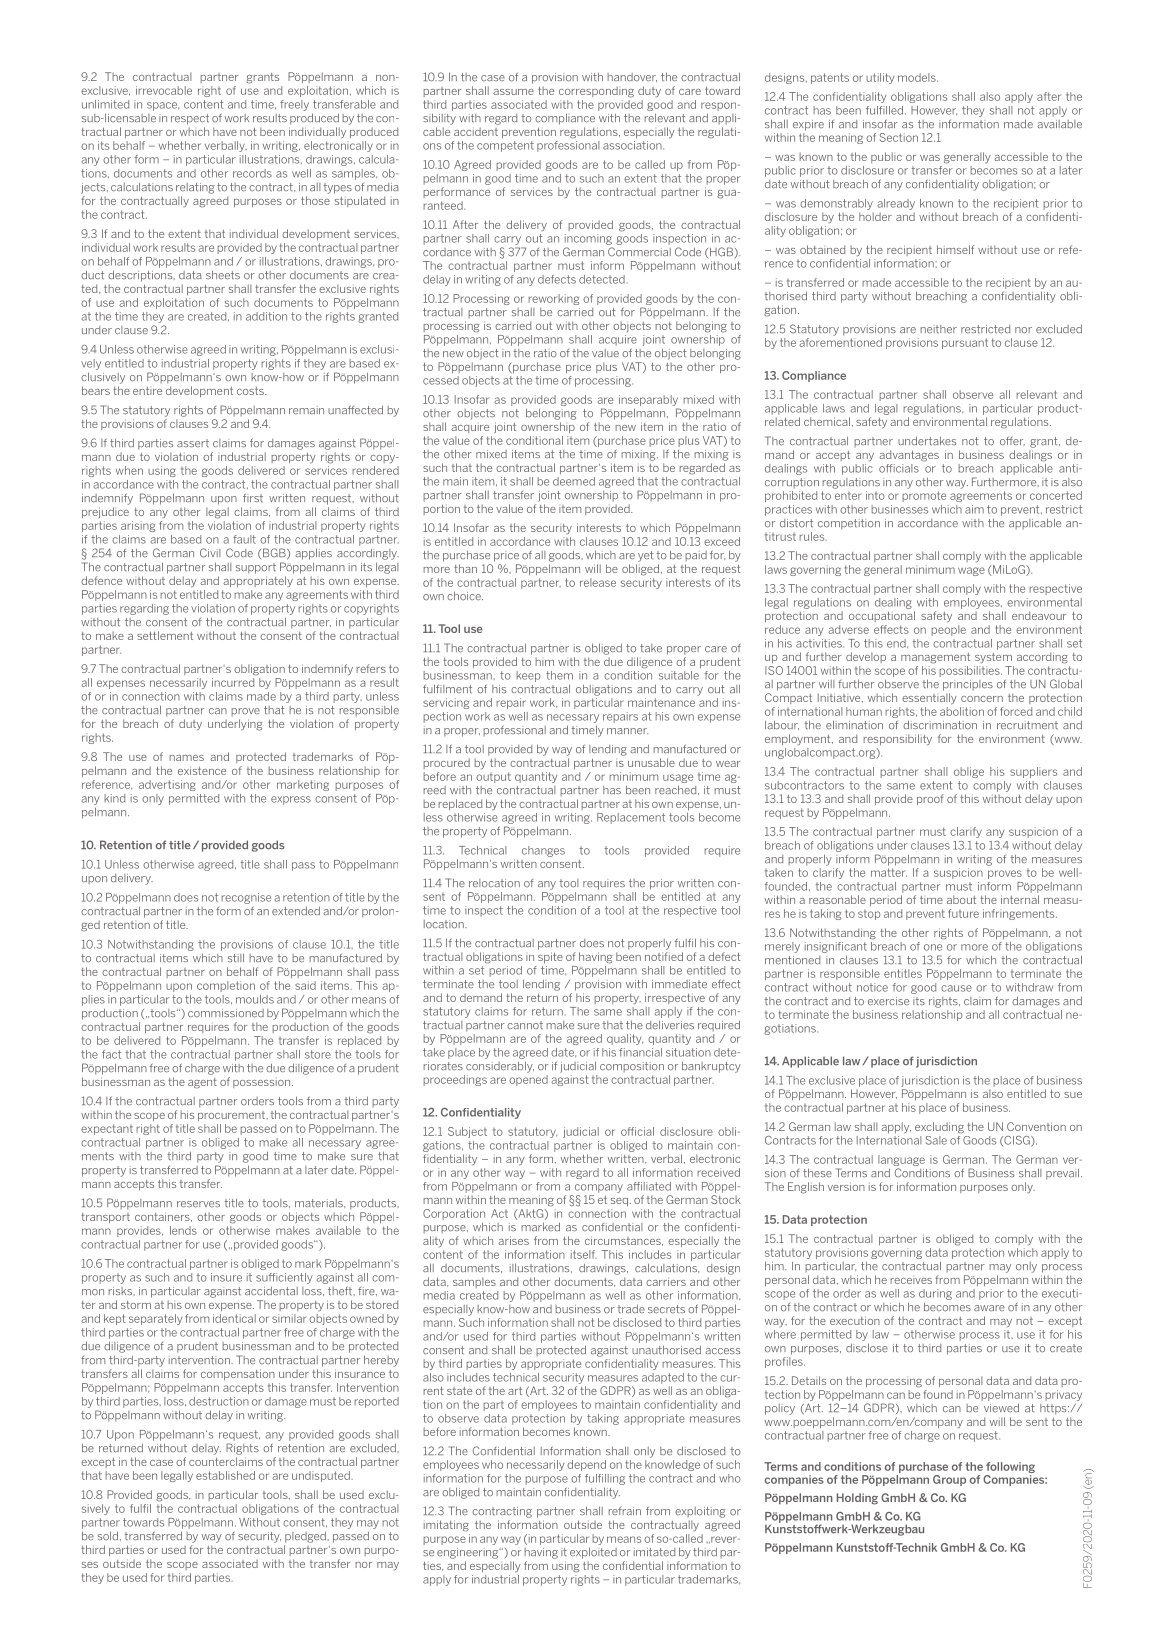 The width and height of the screenshot is (1160, 1641). What do you see at coordinates (880, 78) in the screenshot?
I see `utility` at bounding box center [880, 78].
